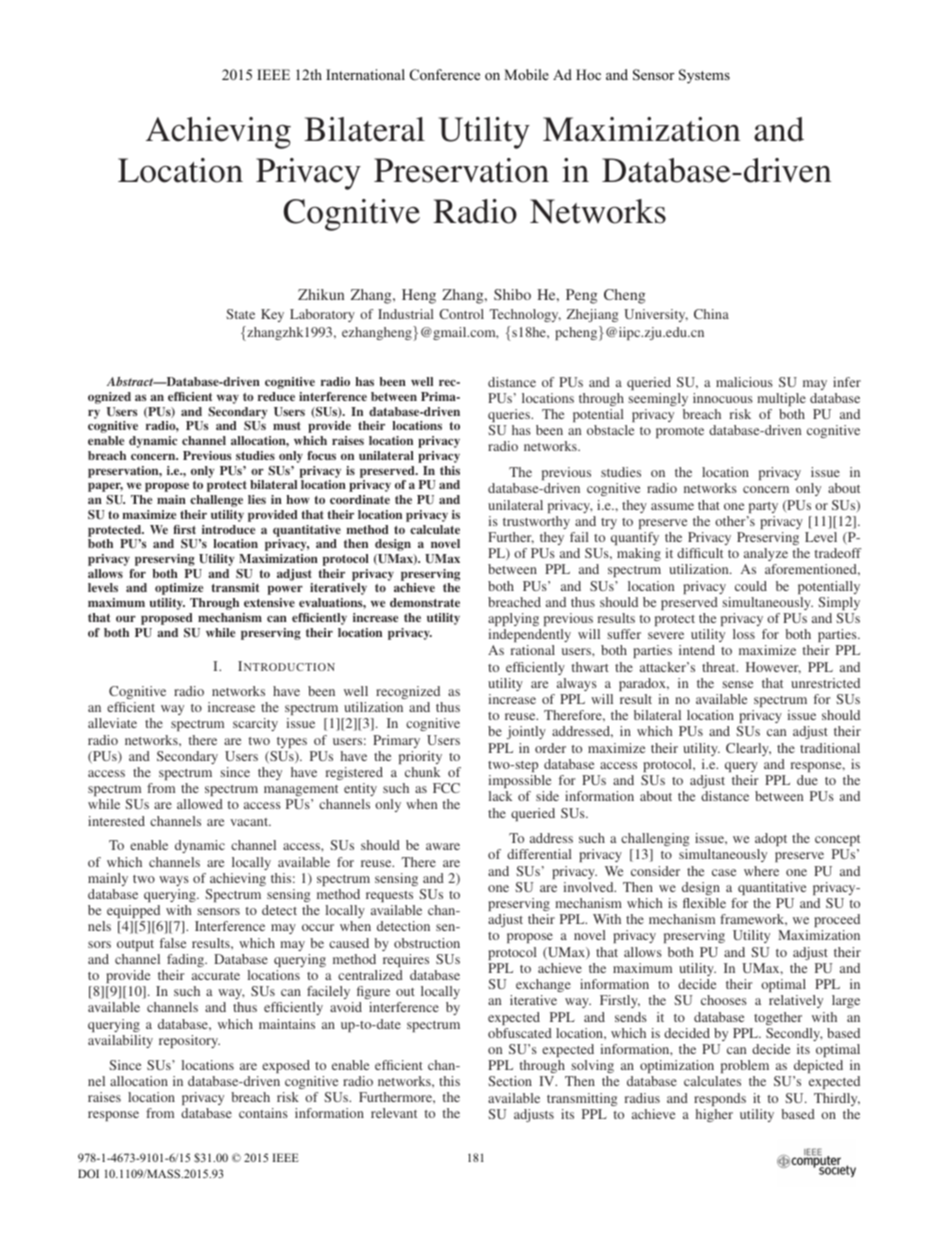 The height and width of the screenshot is (1233, 952). Describe the element at coordinates (427, 943) in the screenshot. I see `obstruction` at that location.
